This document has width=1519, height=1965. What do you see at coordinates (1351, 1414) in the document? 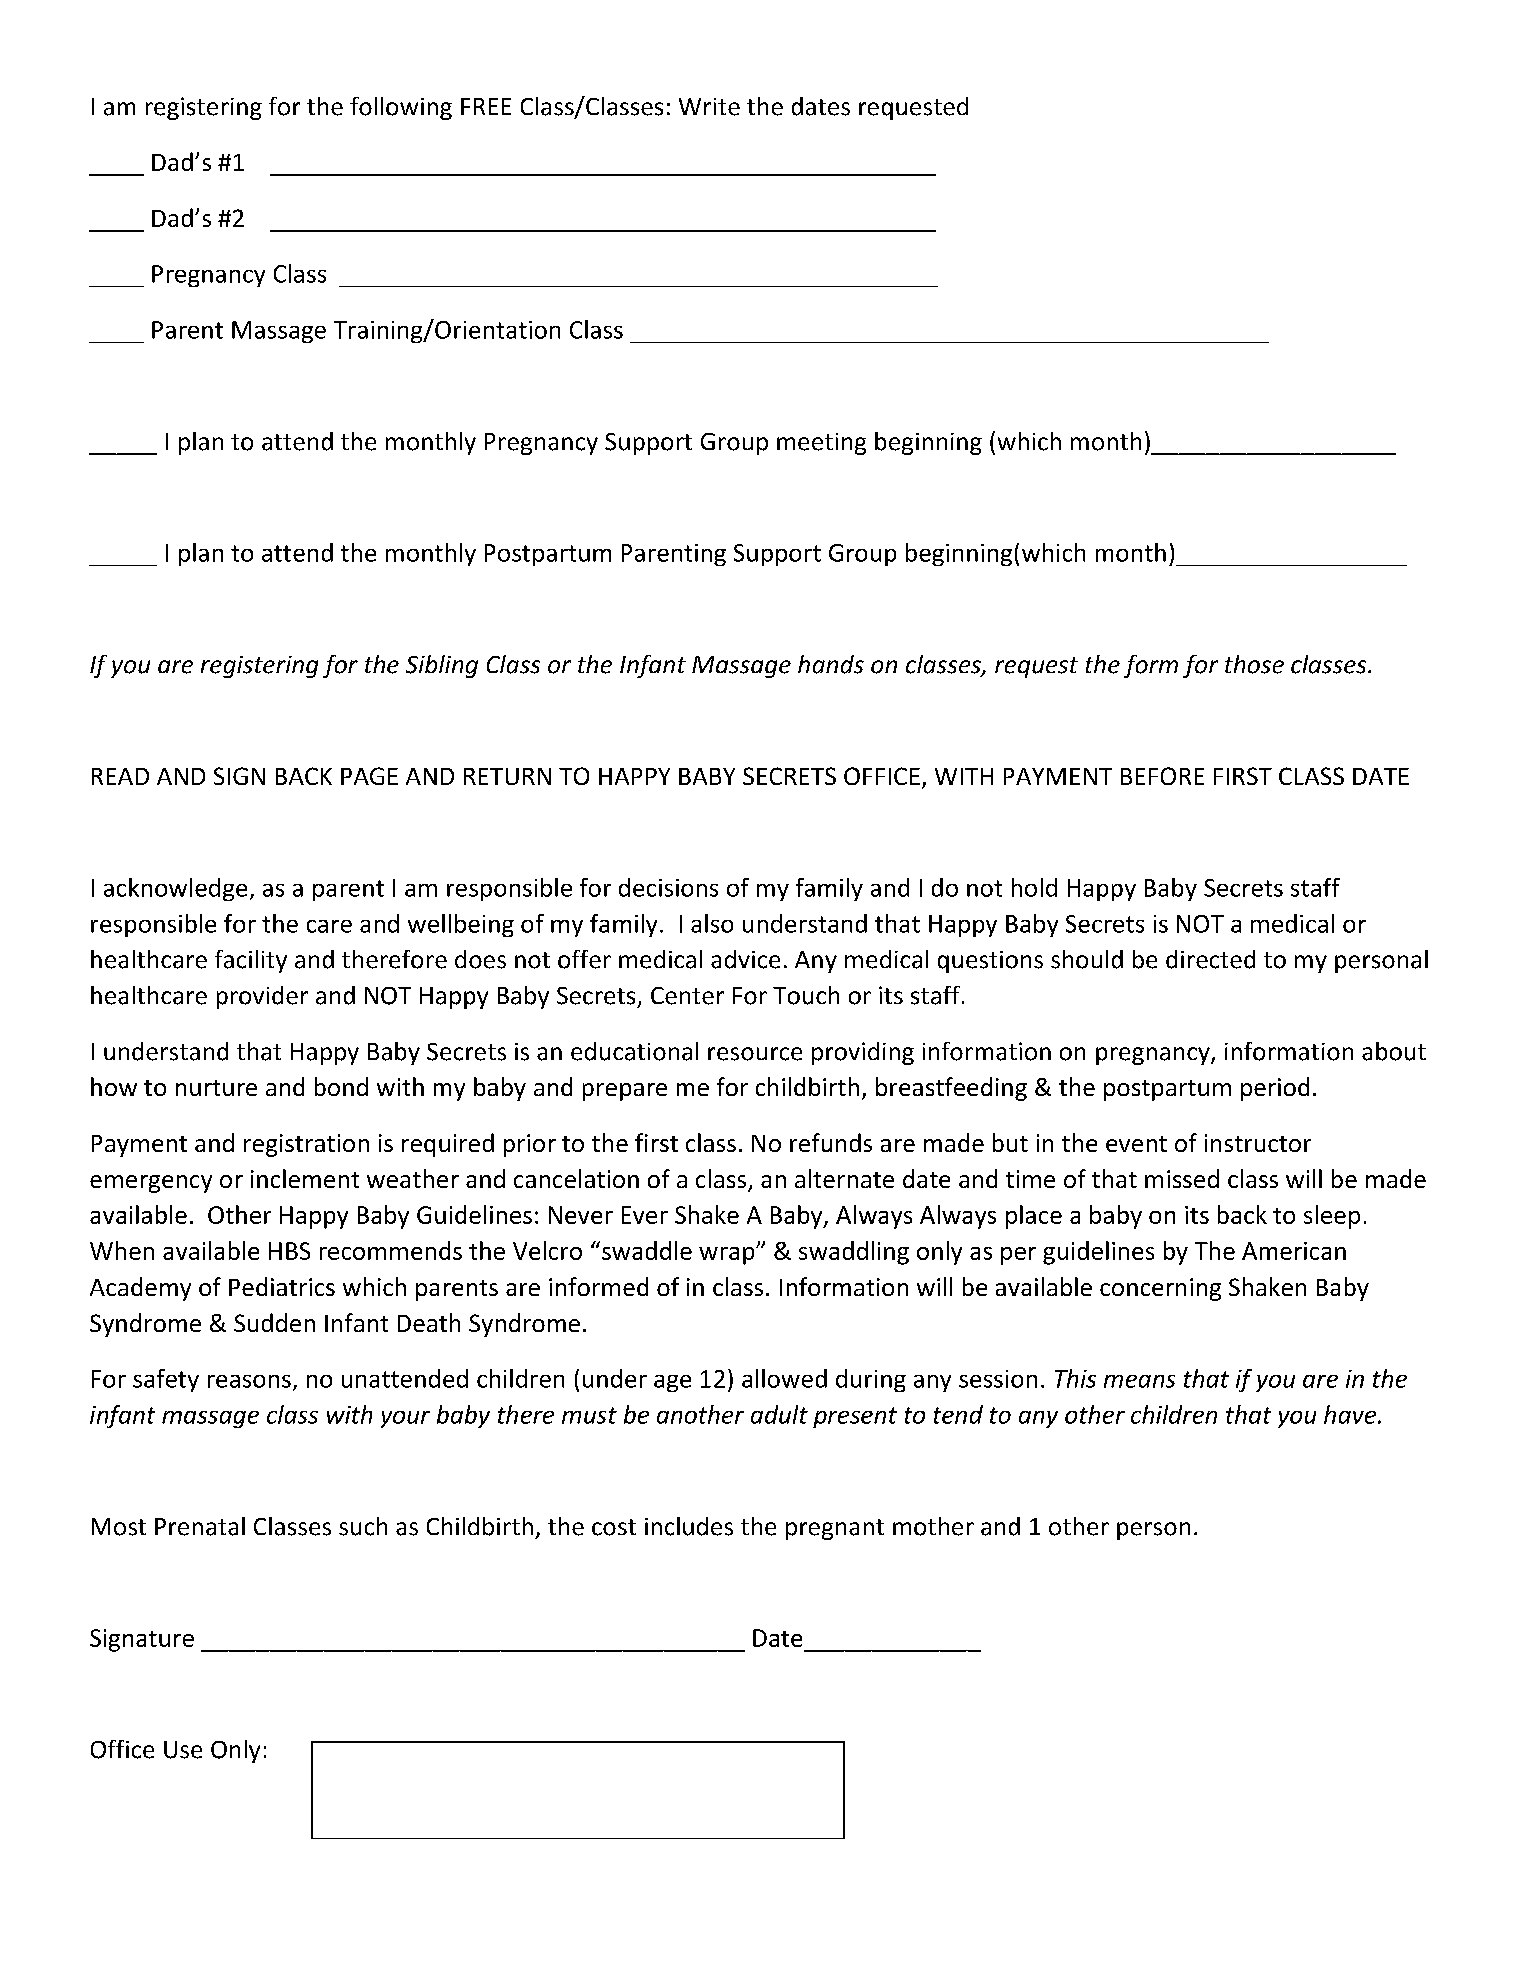
I see `have` at bounding box center [1351, 1414].
